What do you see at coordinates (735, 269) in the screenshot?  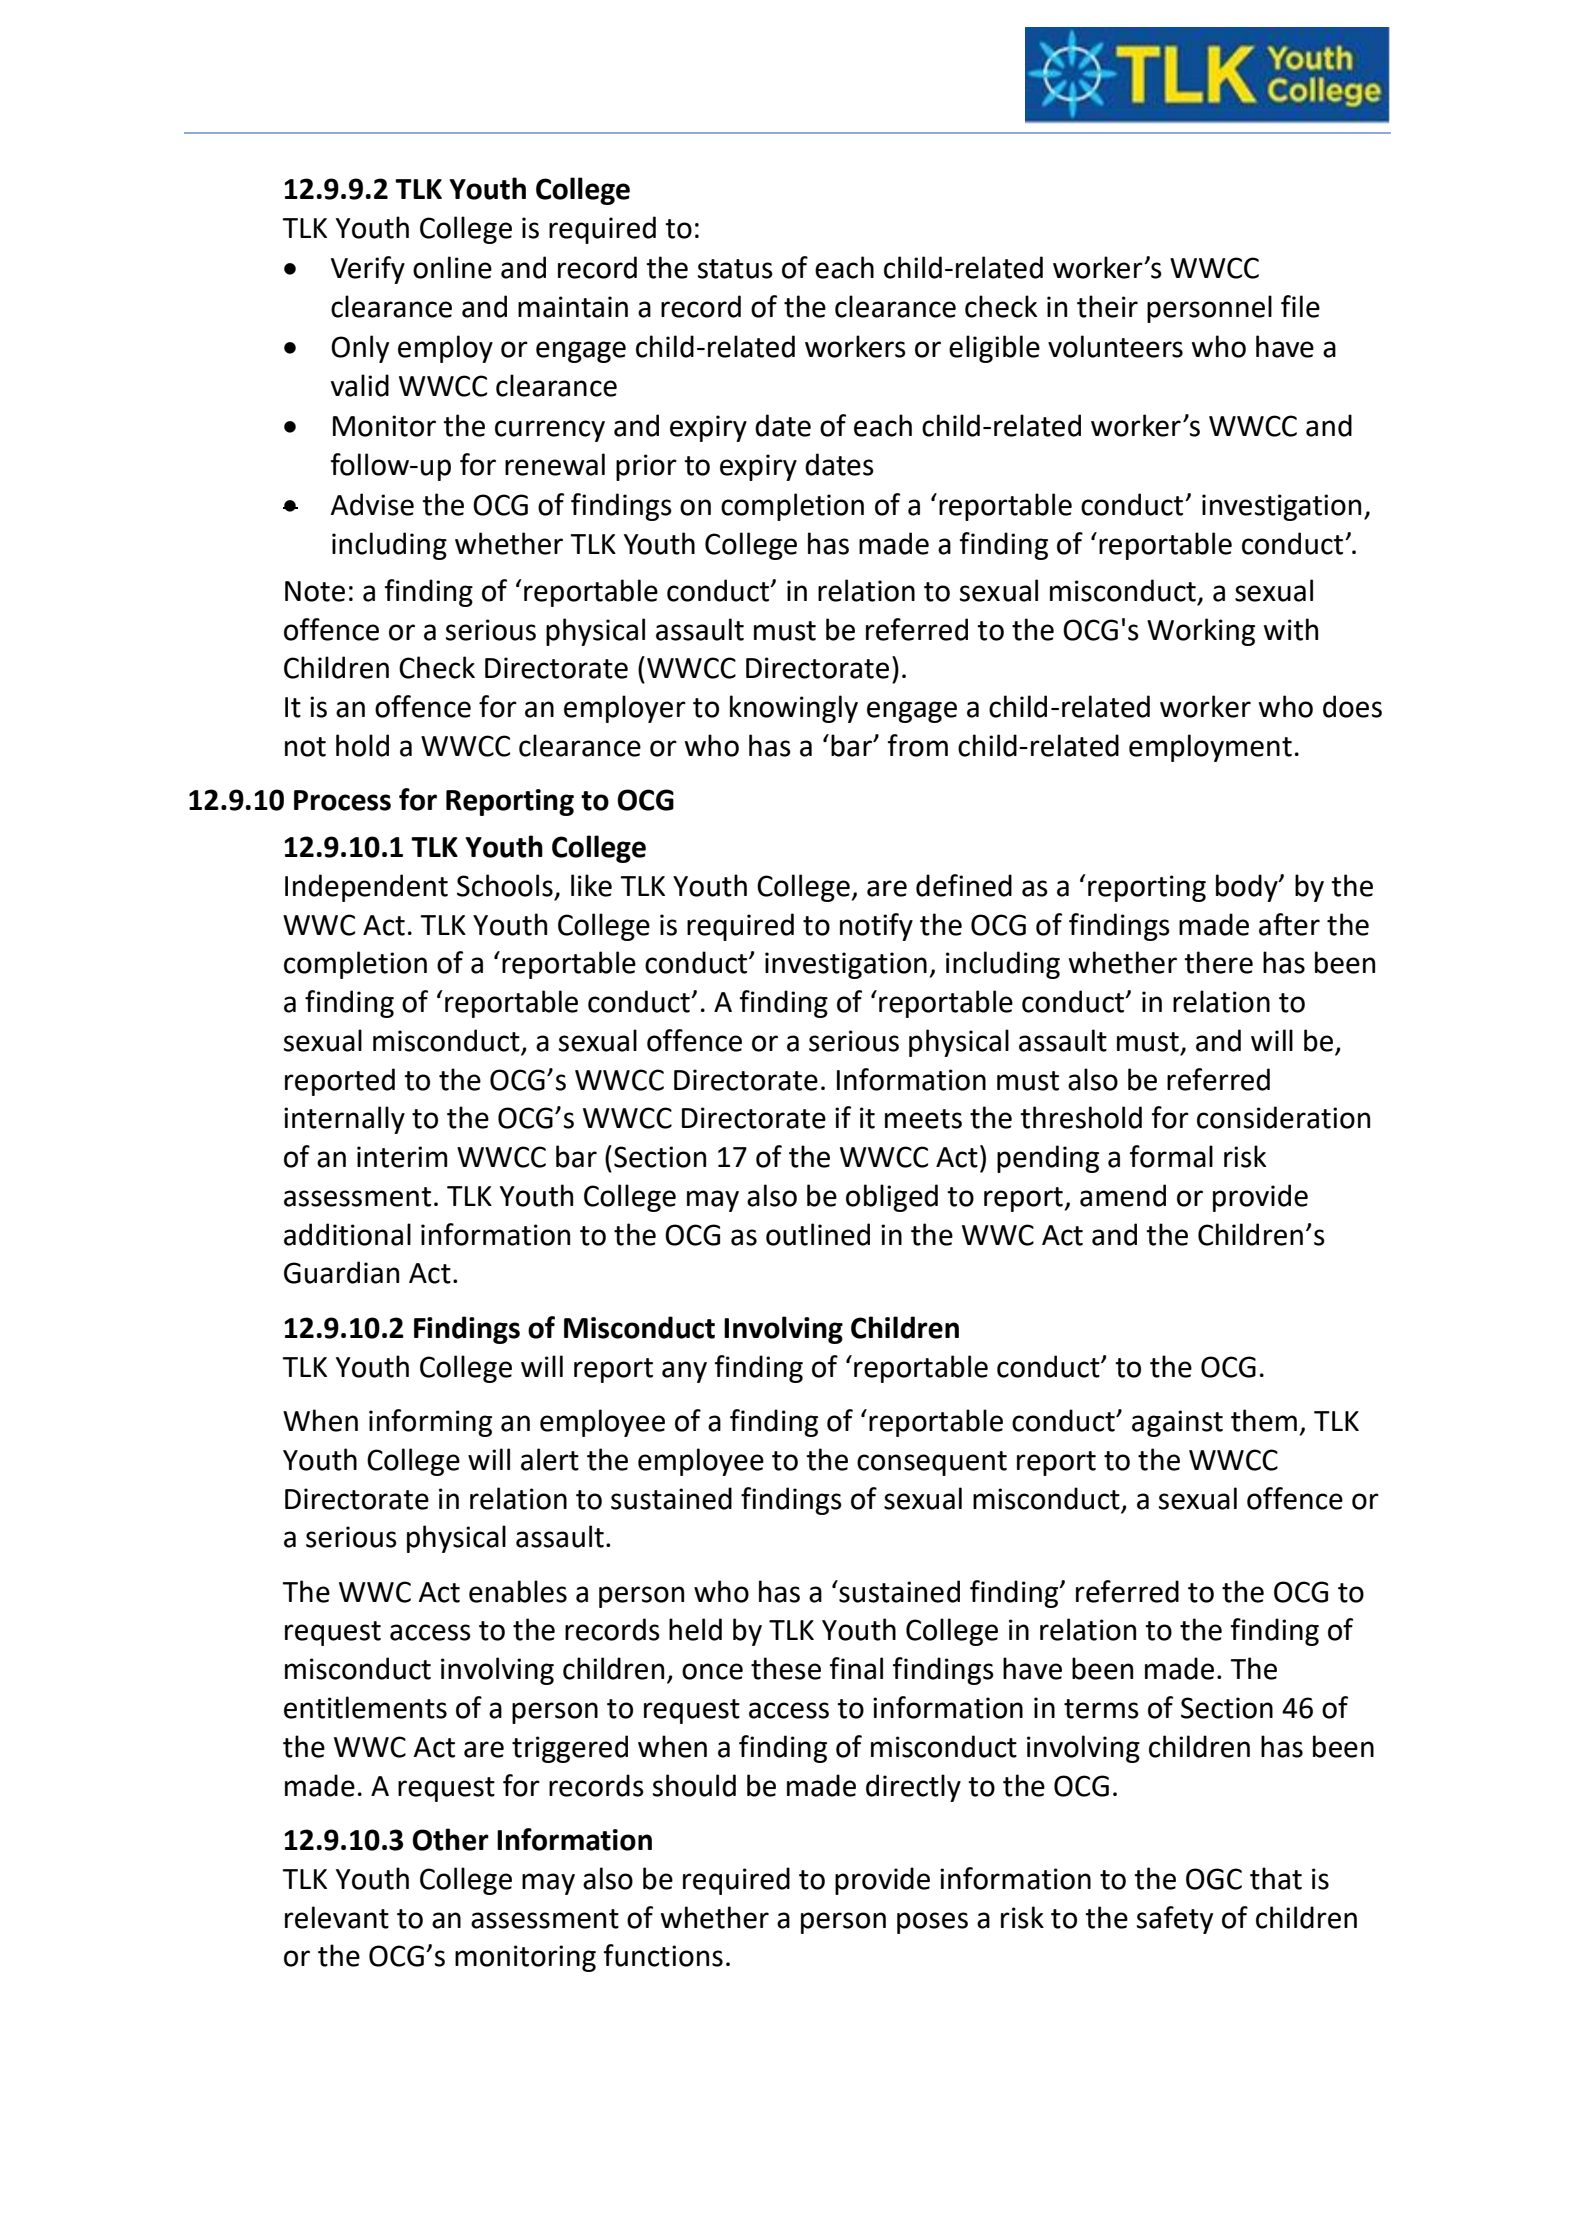 I see `status` at bounding box center [735, 269].
